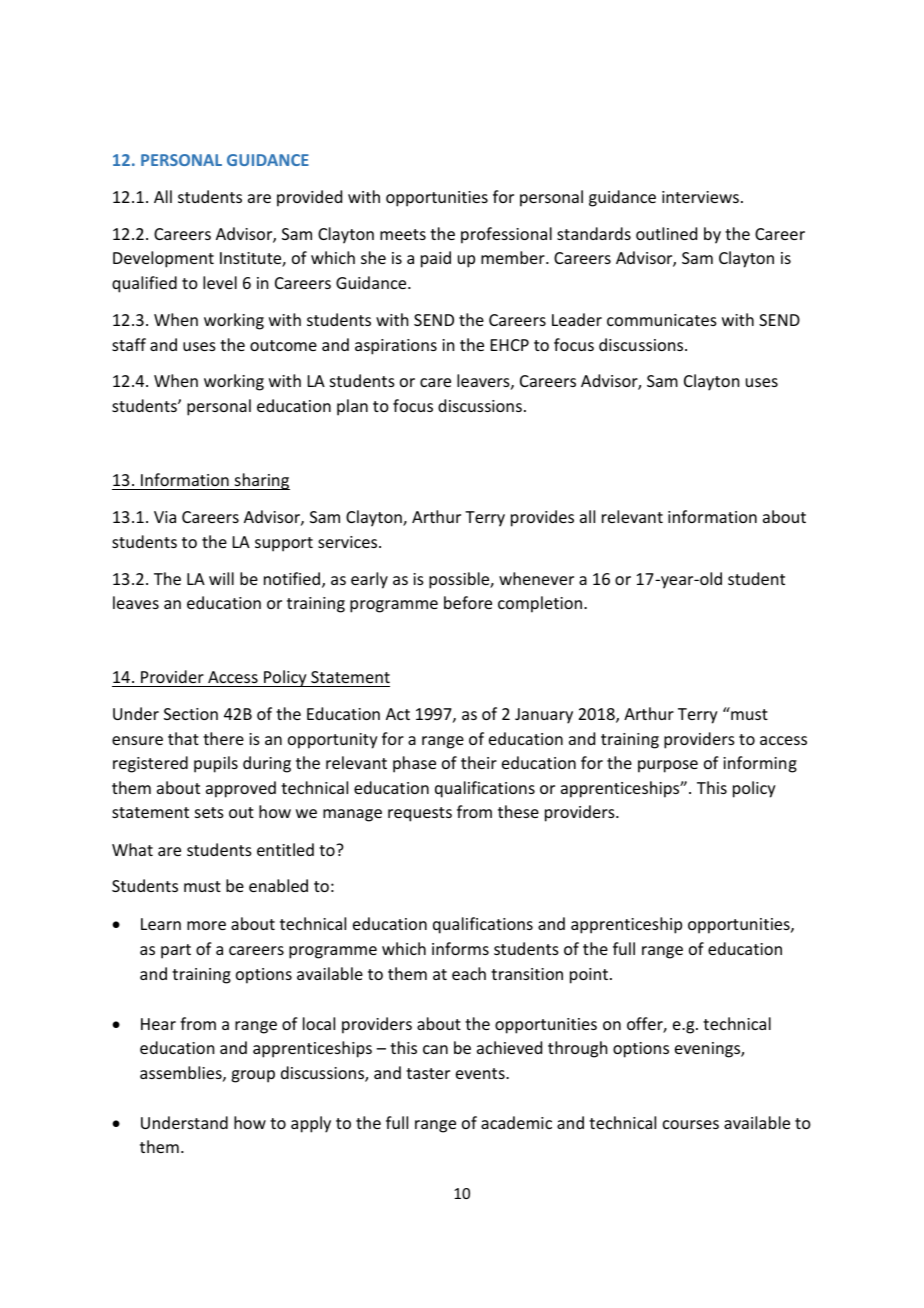 The height and width of the screenshot is (1308, 924). What do you see at coordinates (662, 320) in the screenshot?
I see `communicates` at bounding box center [662, 320].
